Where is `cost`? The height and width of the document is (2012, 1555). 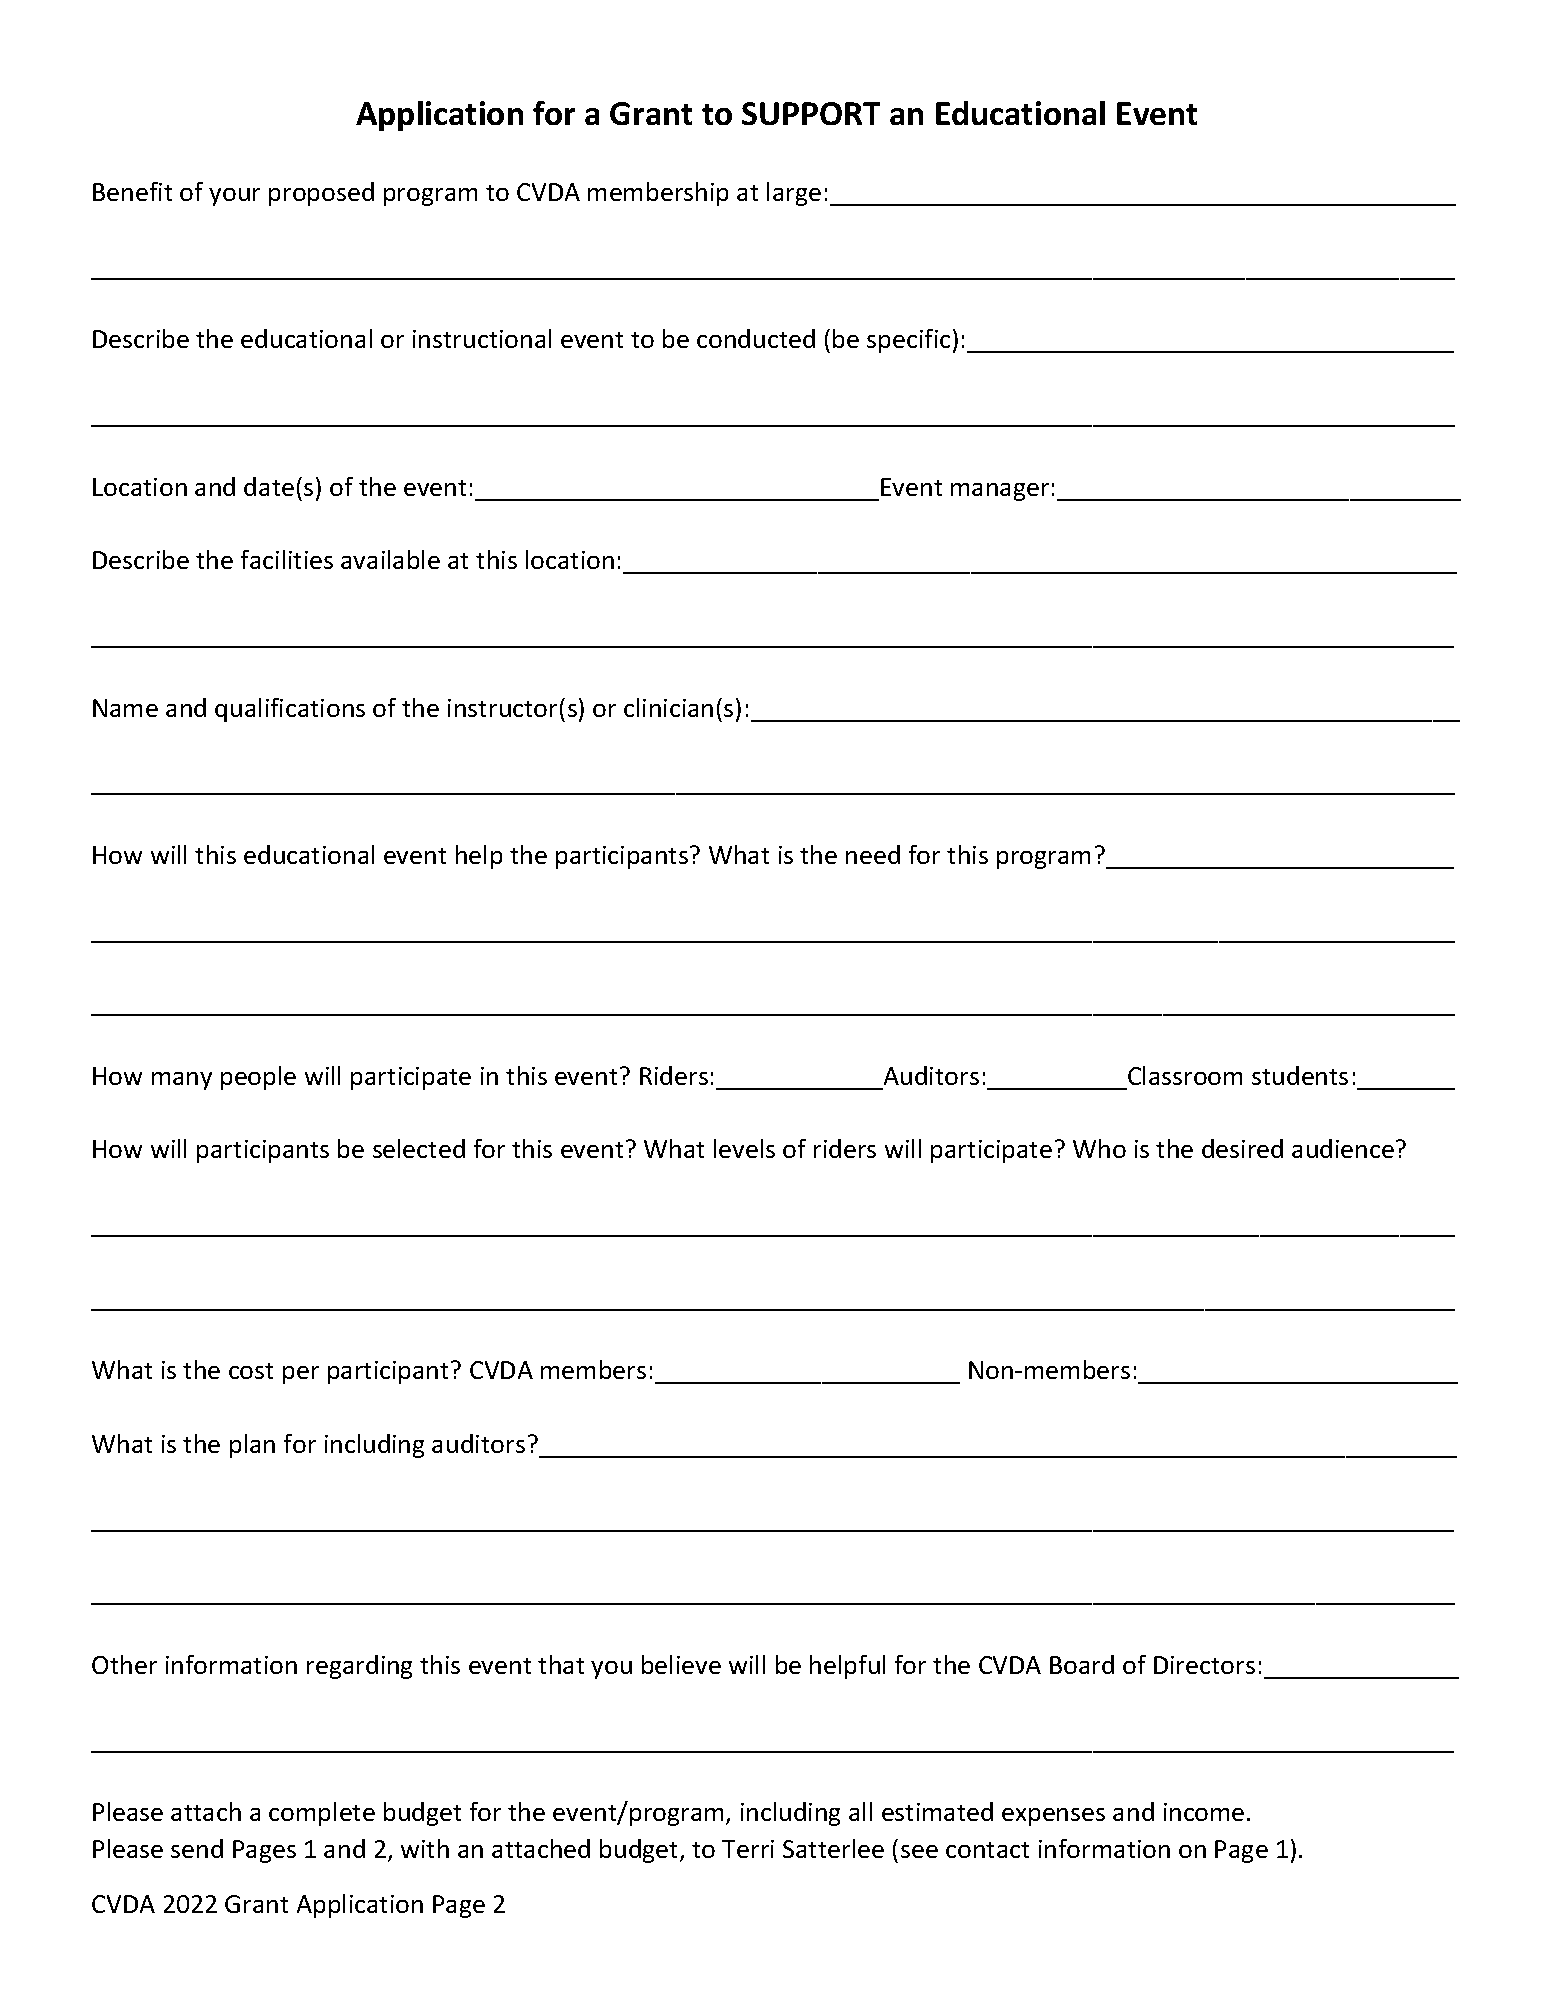
cost is located at coordinates (251, 1371).
